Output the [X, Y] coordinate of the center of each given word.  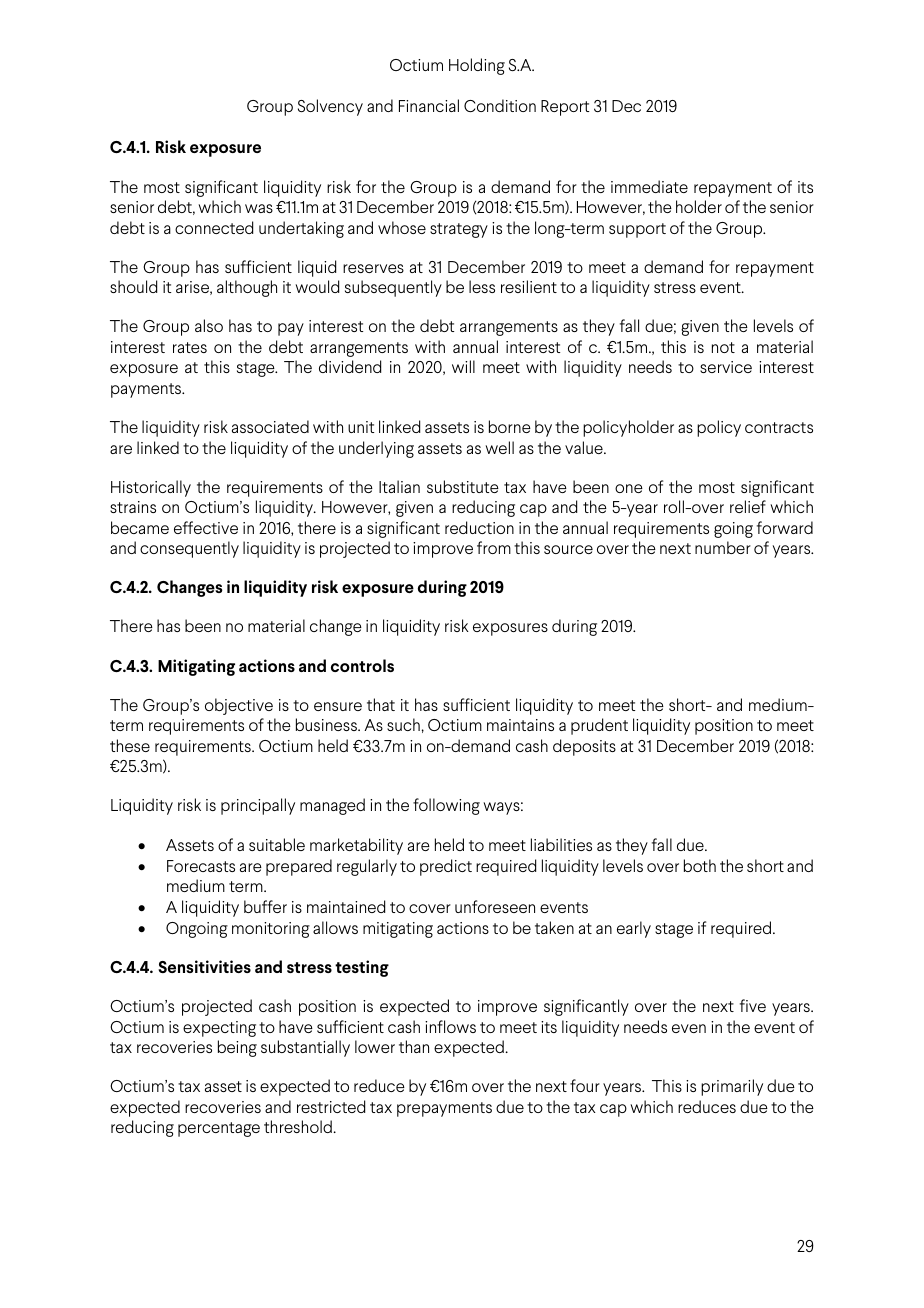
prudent [599, 726]
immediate [649, 186]
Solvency [330, 107]
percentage [219, 1129]
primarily [732, 1087]
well [499, 447]
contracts [779, 427]
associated [270, 426]
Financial [429, 105]
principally [258, 806]
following [446, 806]
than [414, 1046]
